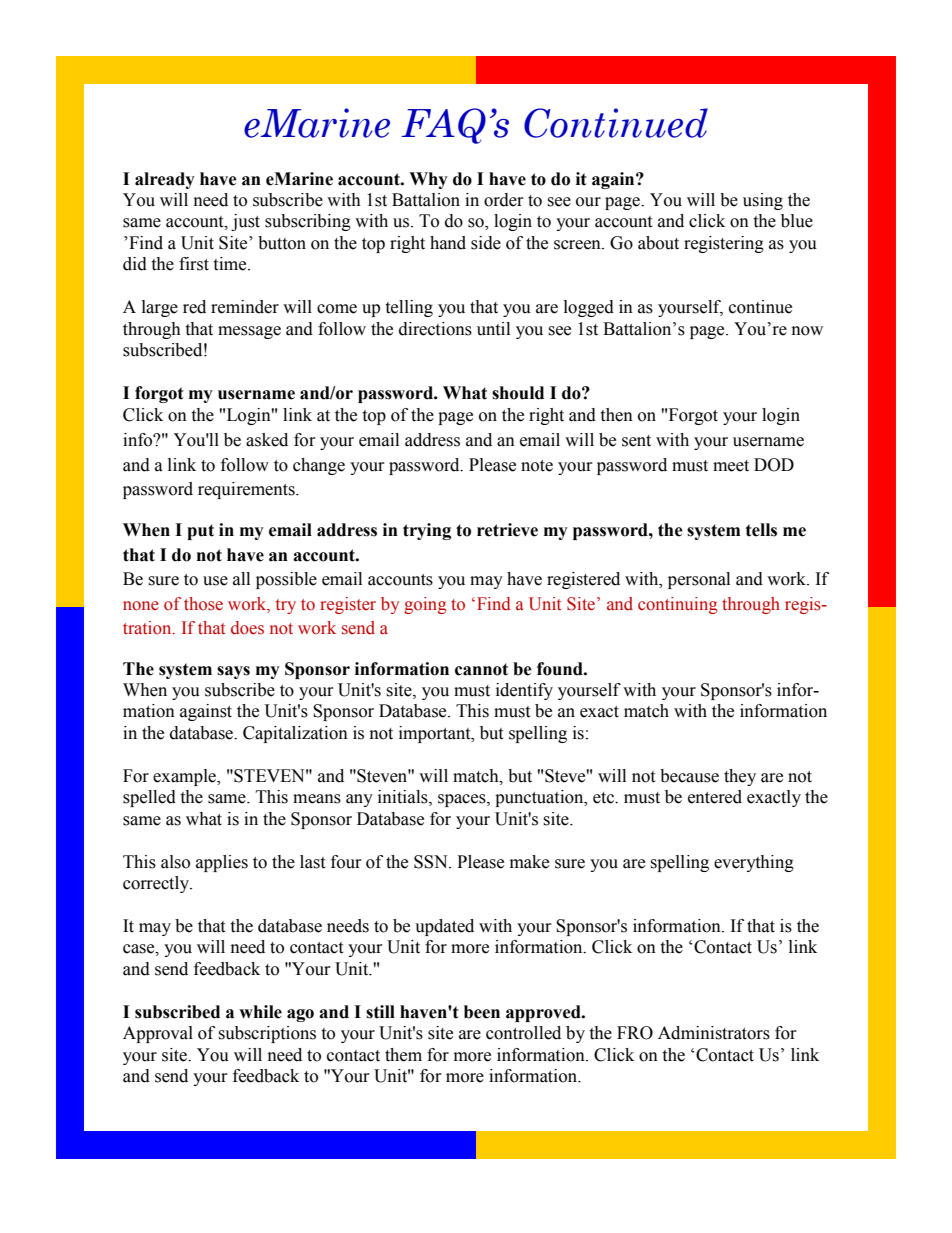 The image size is (952, 1233). Describe the element at coordinates (482, 1012) in the screenshot. I see `been` at that location.
